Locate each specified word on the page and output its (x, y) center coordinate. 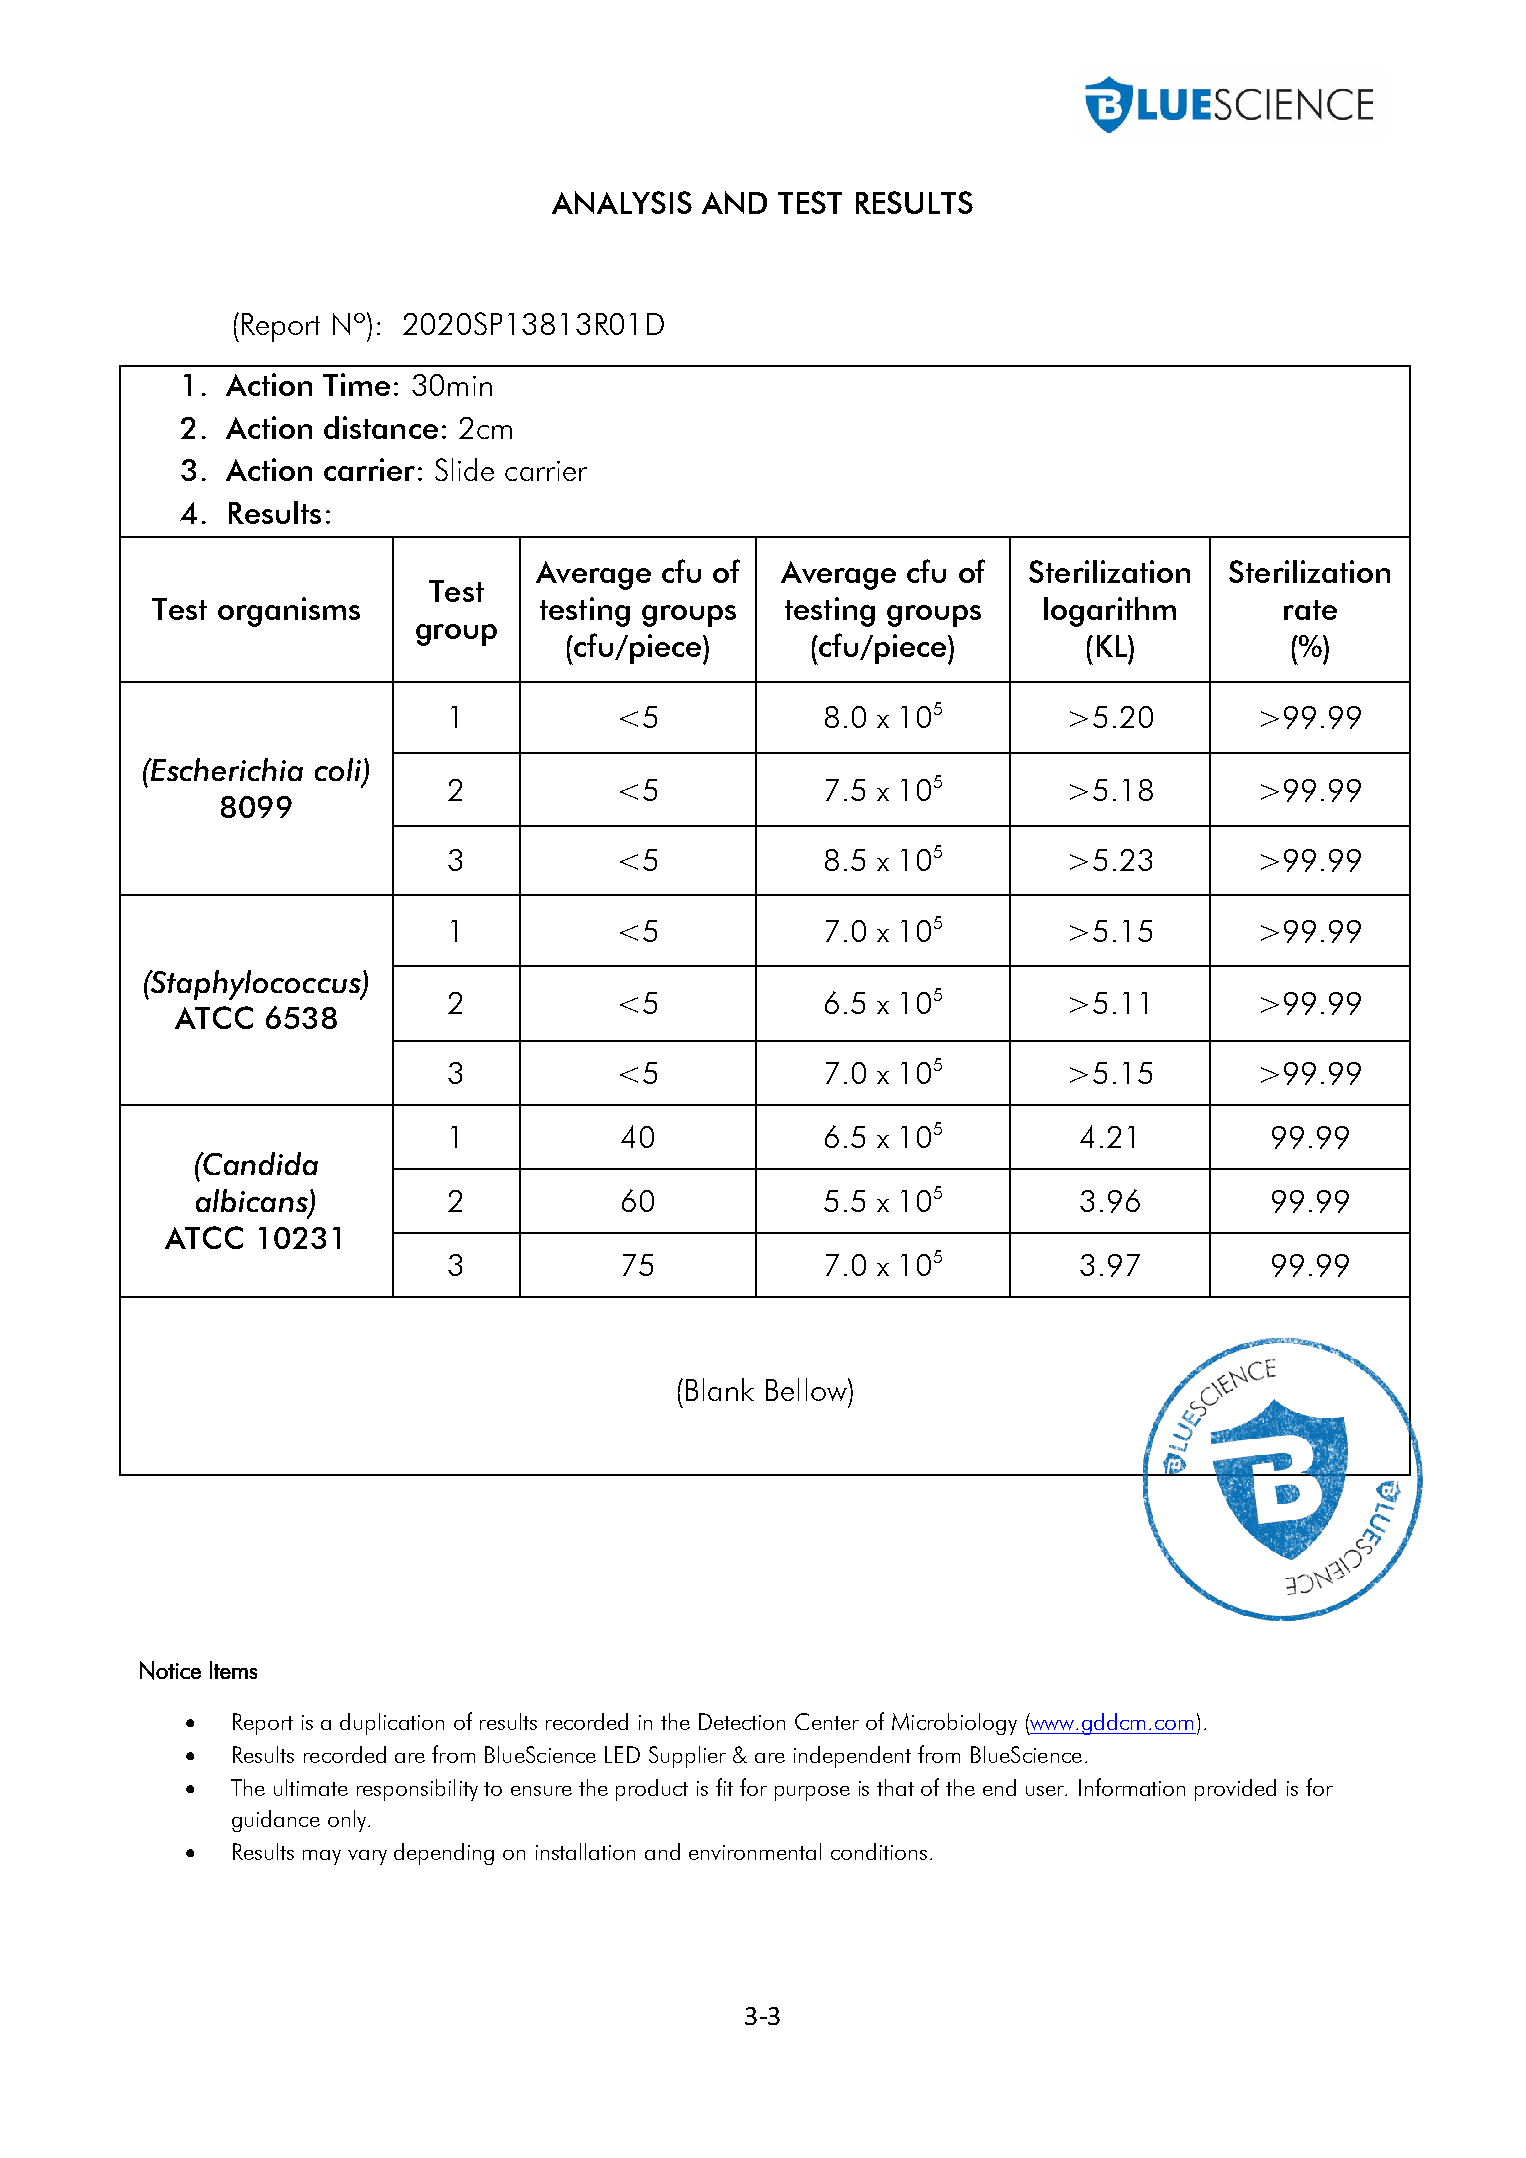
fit (724, 1787)
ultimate (311, 1787)
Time (356, 384)
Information (1132, 1787)
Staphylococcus (256, 985)
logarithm (1110, 612)
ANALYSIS (622, 202)
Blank (720, 1389)
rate (1310, 610)
